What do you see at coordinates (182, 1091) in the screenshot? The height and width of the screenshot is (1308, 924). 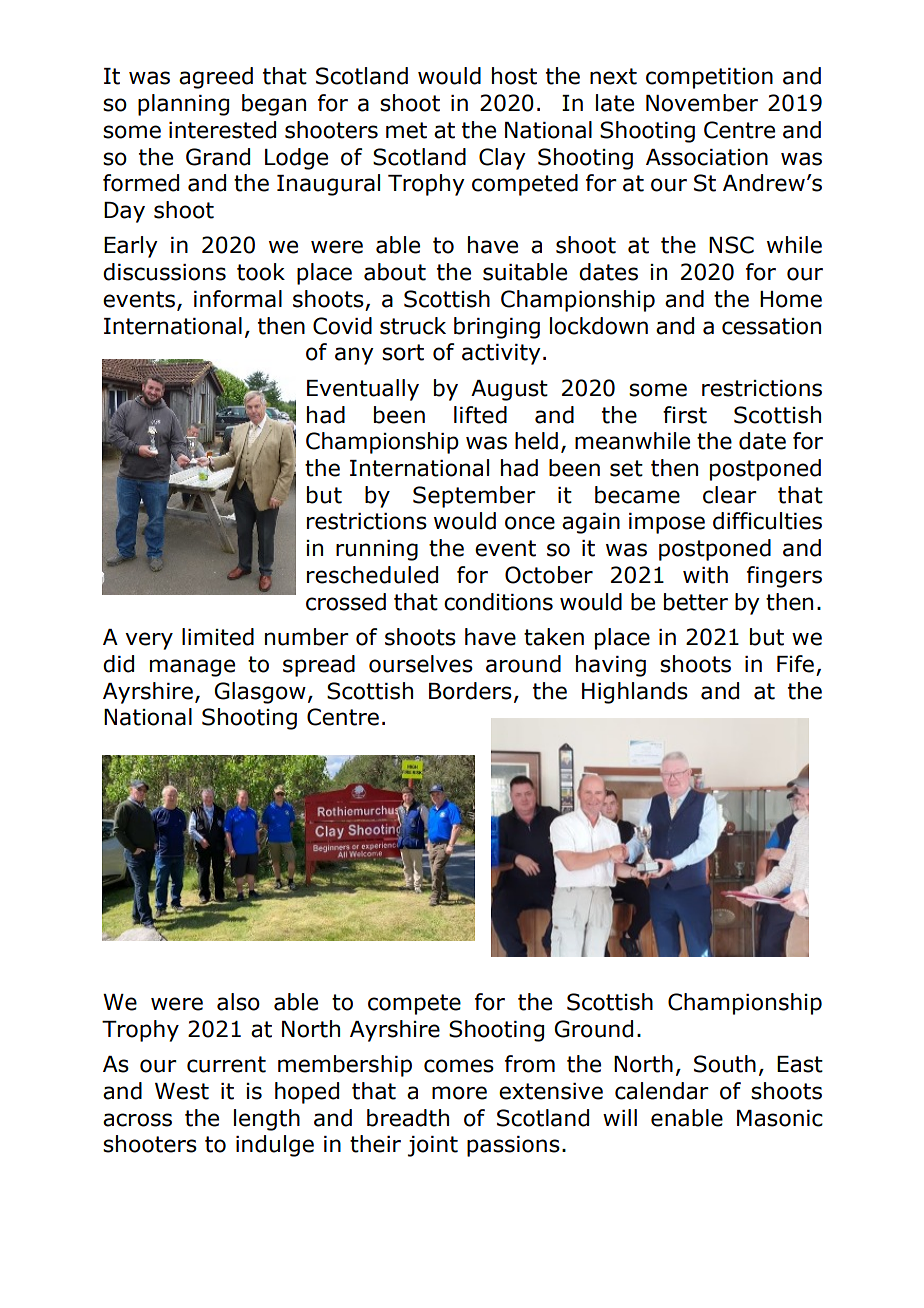 I see `West` at bounding box center [182, 1091].
